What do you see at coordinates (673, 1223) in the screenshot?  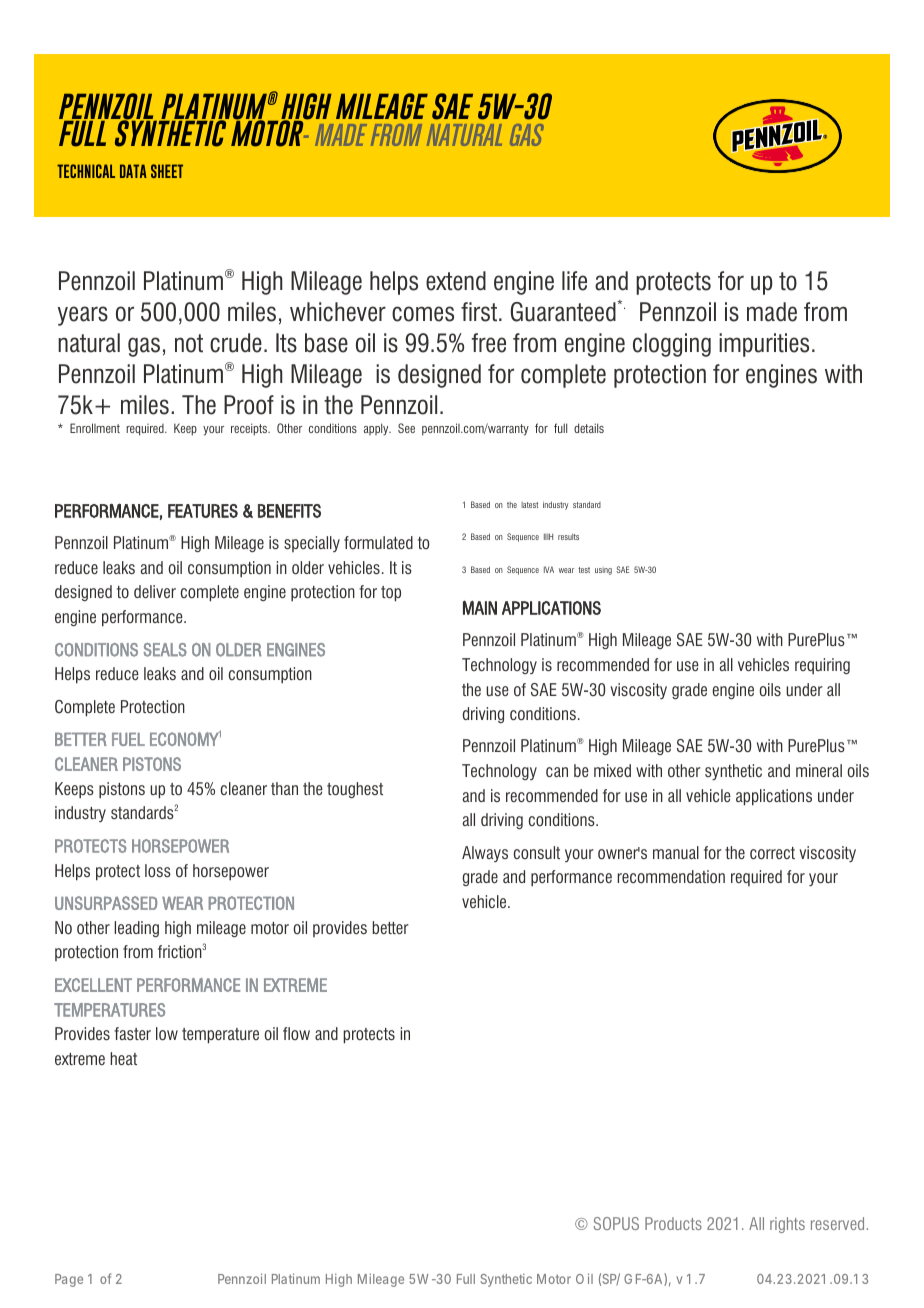 I see `Products` at bounding box center [673, 1223].
